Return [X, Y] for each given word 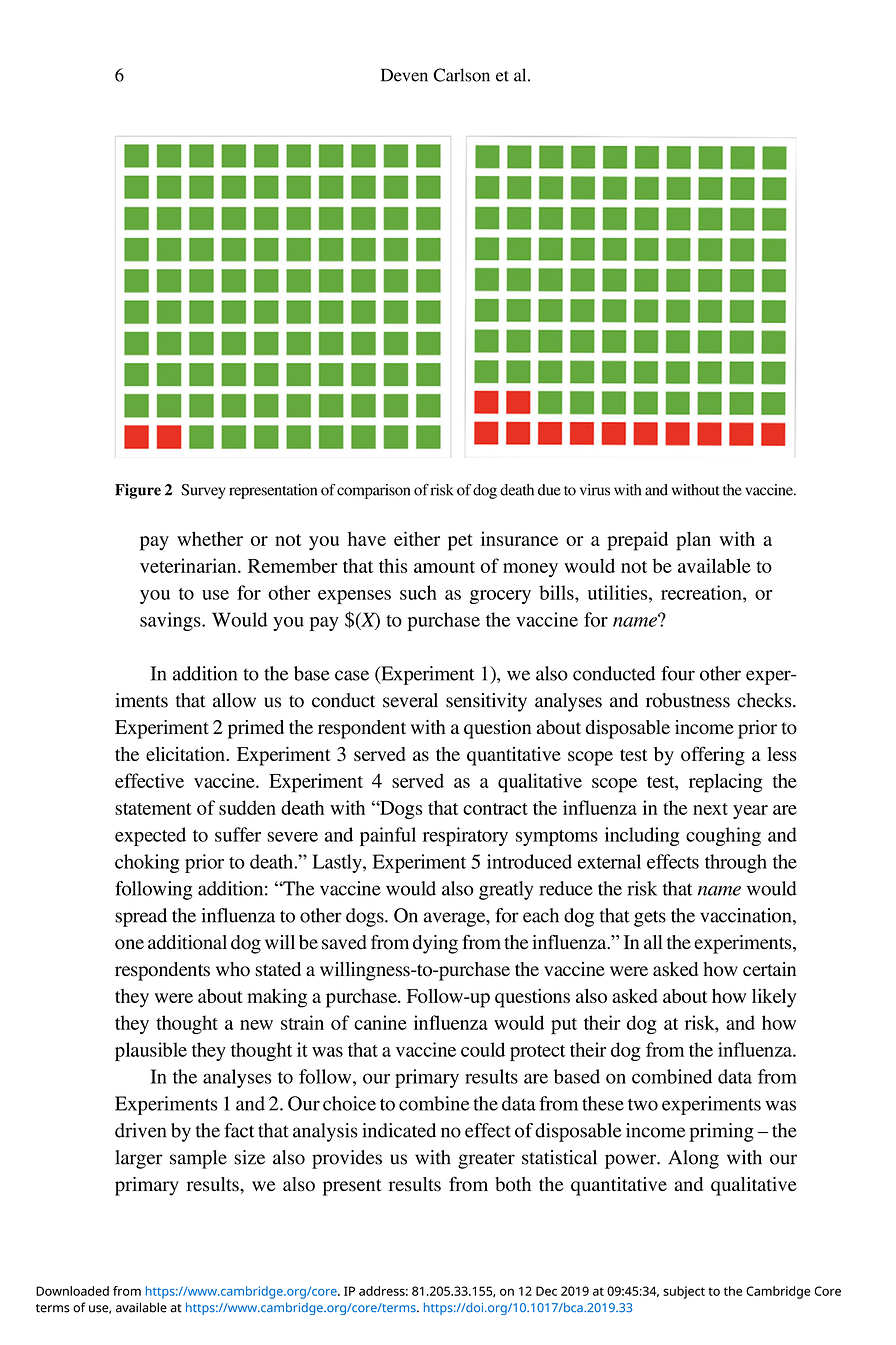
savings [171, 621]
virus [595, 490]
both [513, 1184]
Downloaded [72, 1291]
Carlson [462, 75]
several [410, 700]
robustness [688, 700]
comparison [373, 491]
